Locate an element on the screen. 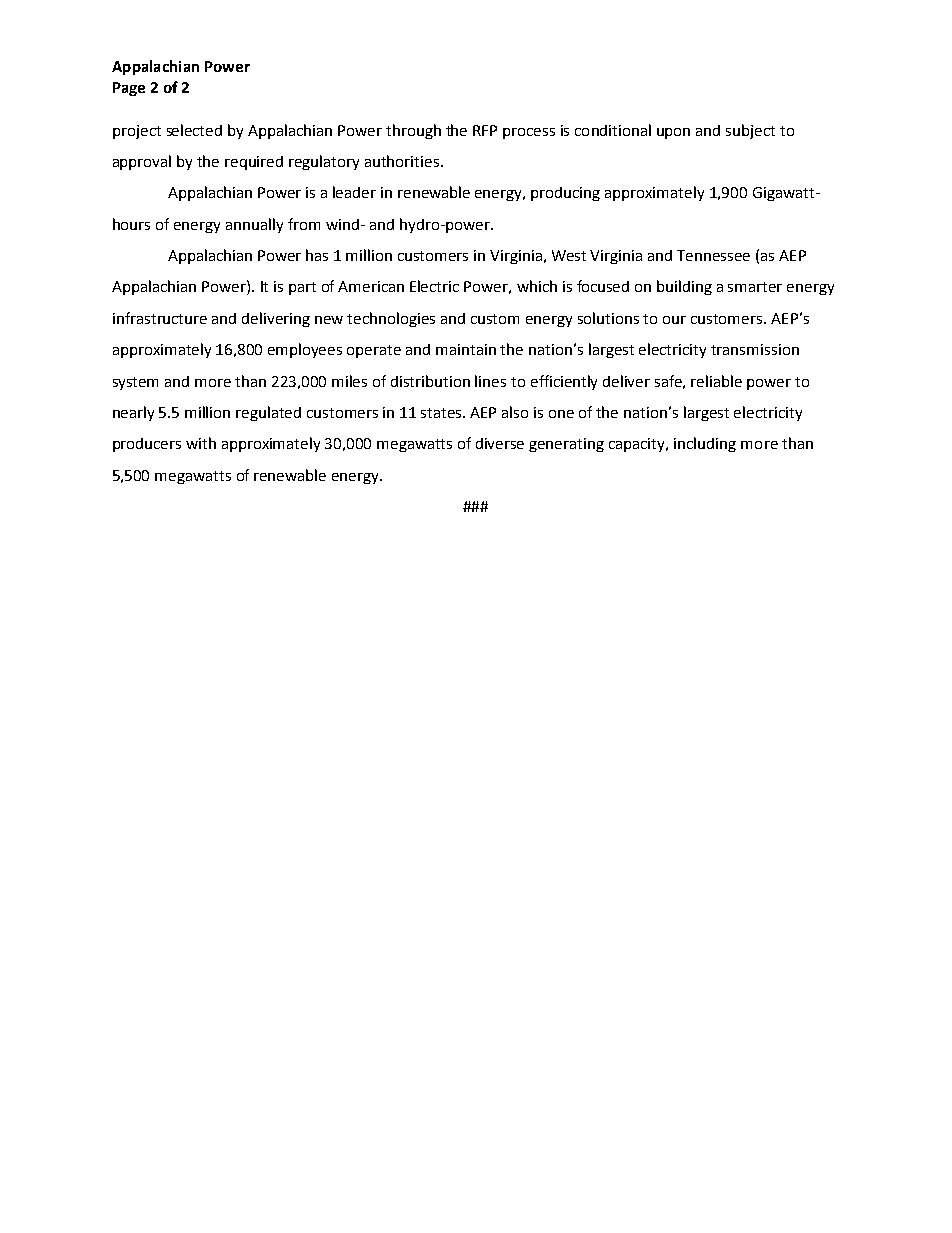 This screenshot has height=1233, width=952. upon is located at coordinates (673, 133).
